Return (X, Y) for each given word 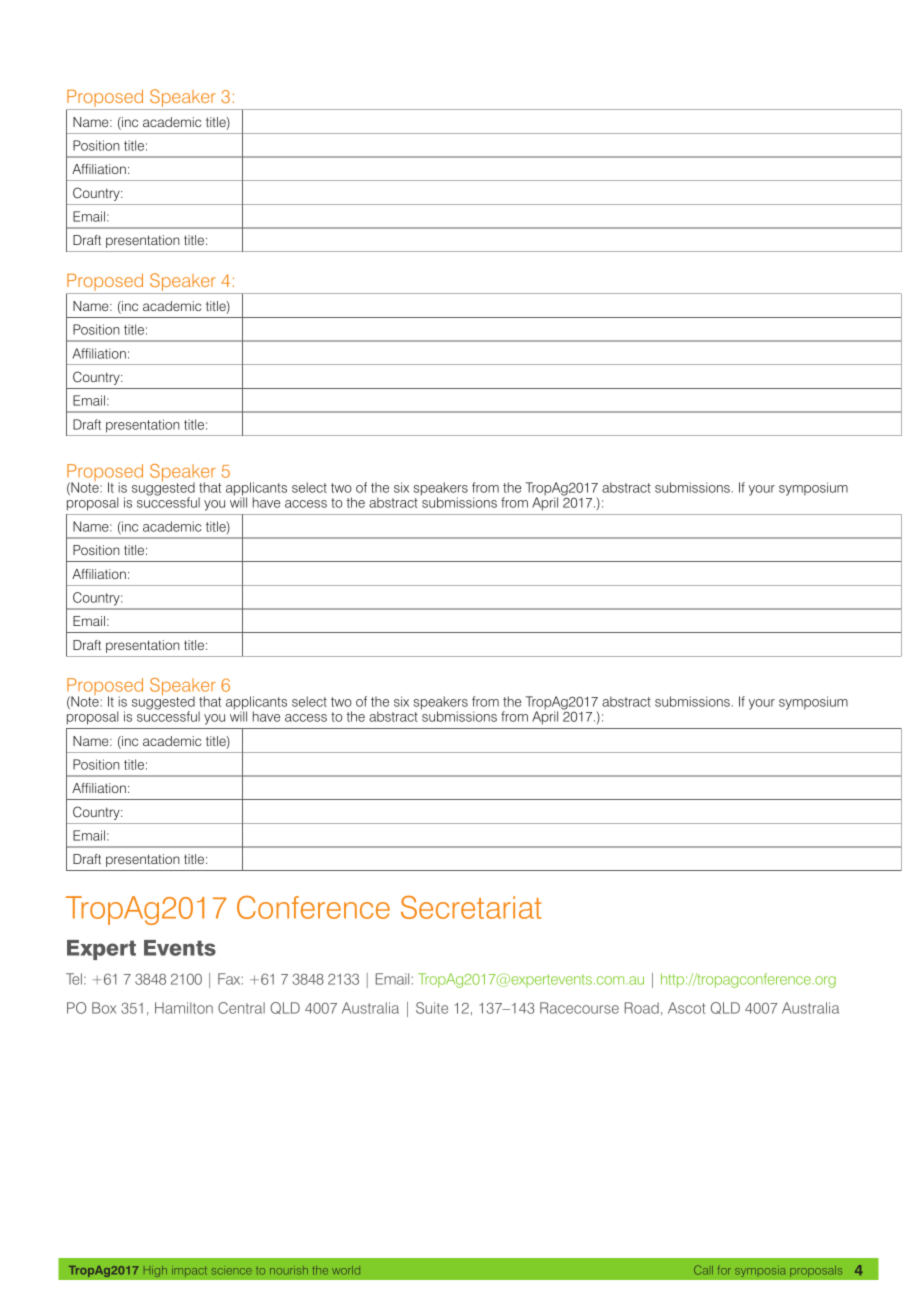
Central (241, 1008)
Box (104, 1008)
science (232, 1271)
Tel (74, 979)
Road (642, 1008)
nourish (289, 1270)
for (724, 1270)
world (346, 1270)
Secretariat (471, 907)
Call (703, 1270)
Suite (432, 1008)
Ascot (686, 1008)
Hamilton (184, 1008)
